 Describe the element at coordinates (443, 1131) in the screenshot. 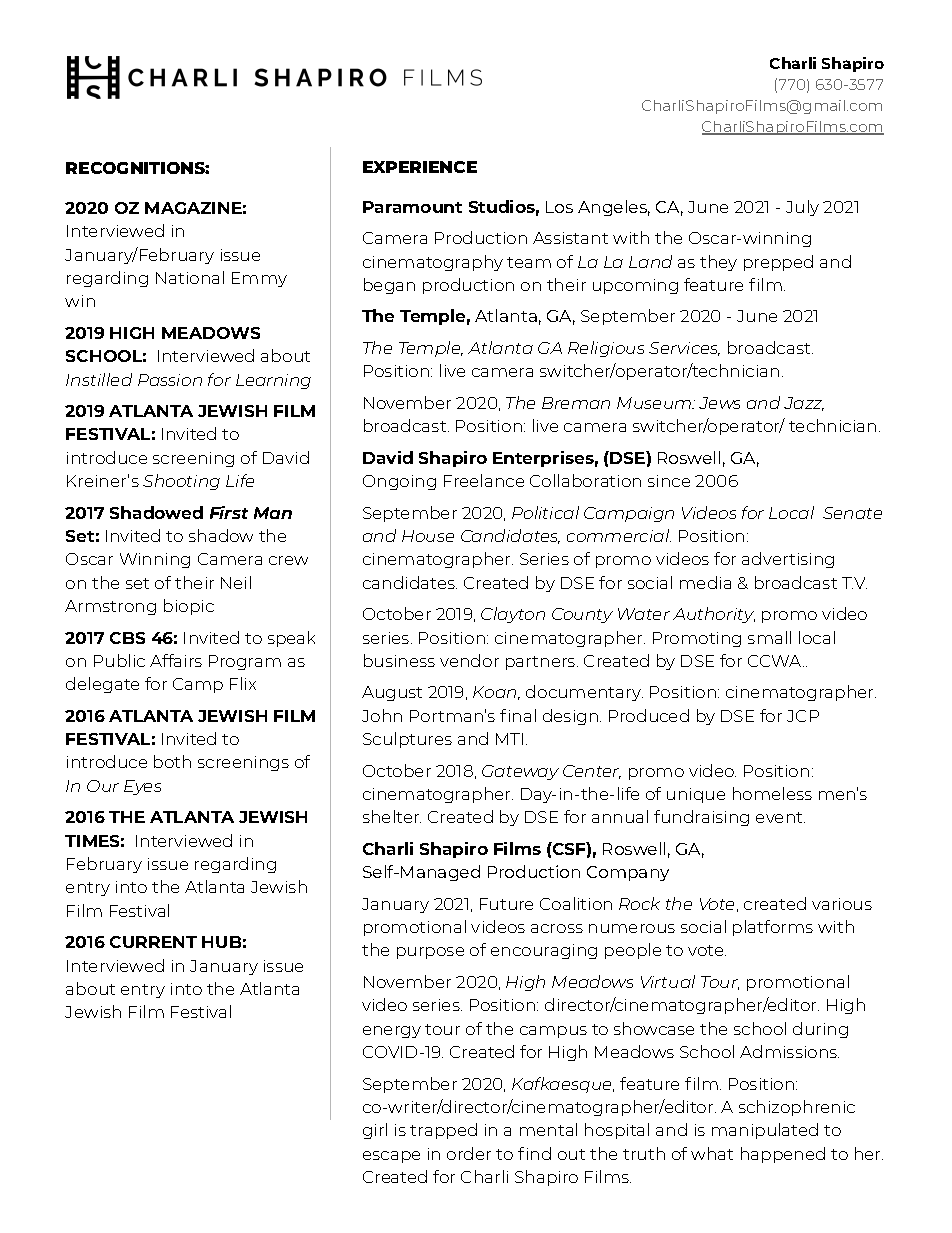

I see `trapped` at that location.
